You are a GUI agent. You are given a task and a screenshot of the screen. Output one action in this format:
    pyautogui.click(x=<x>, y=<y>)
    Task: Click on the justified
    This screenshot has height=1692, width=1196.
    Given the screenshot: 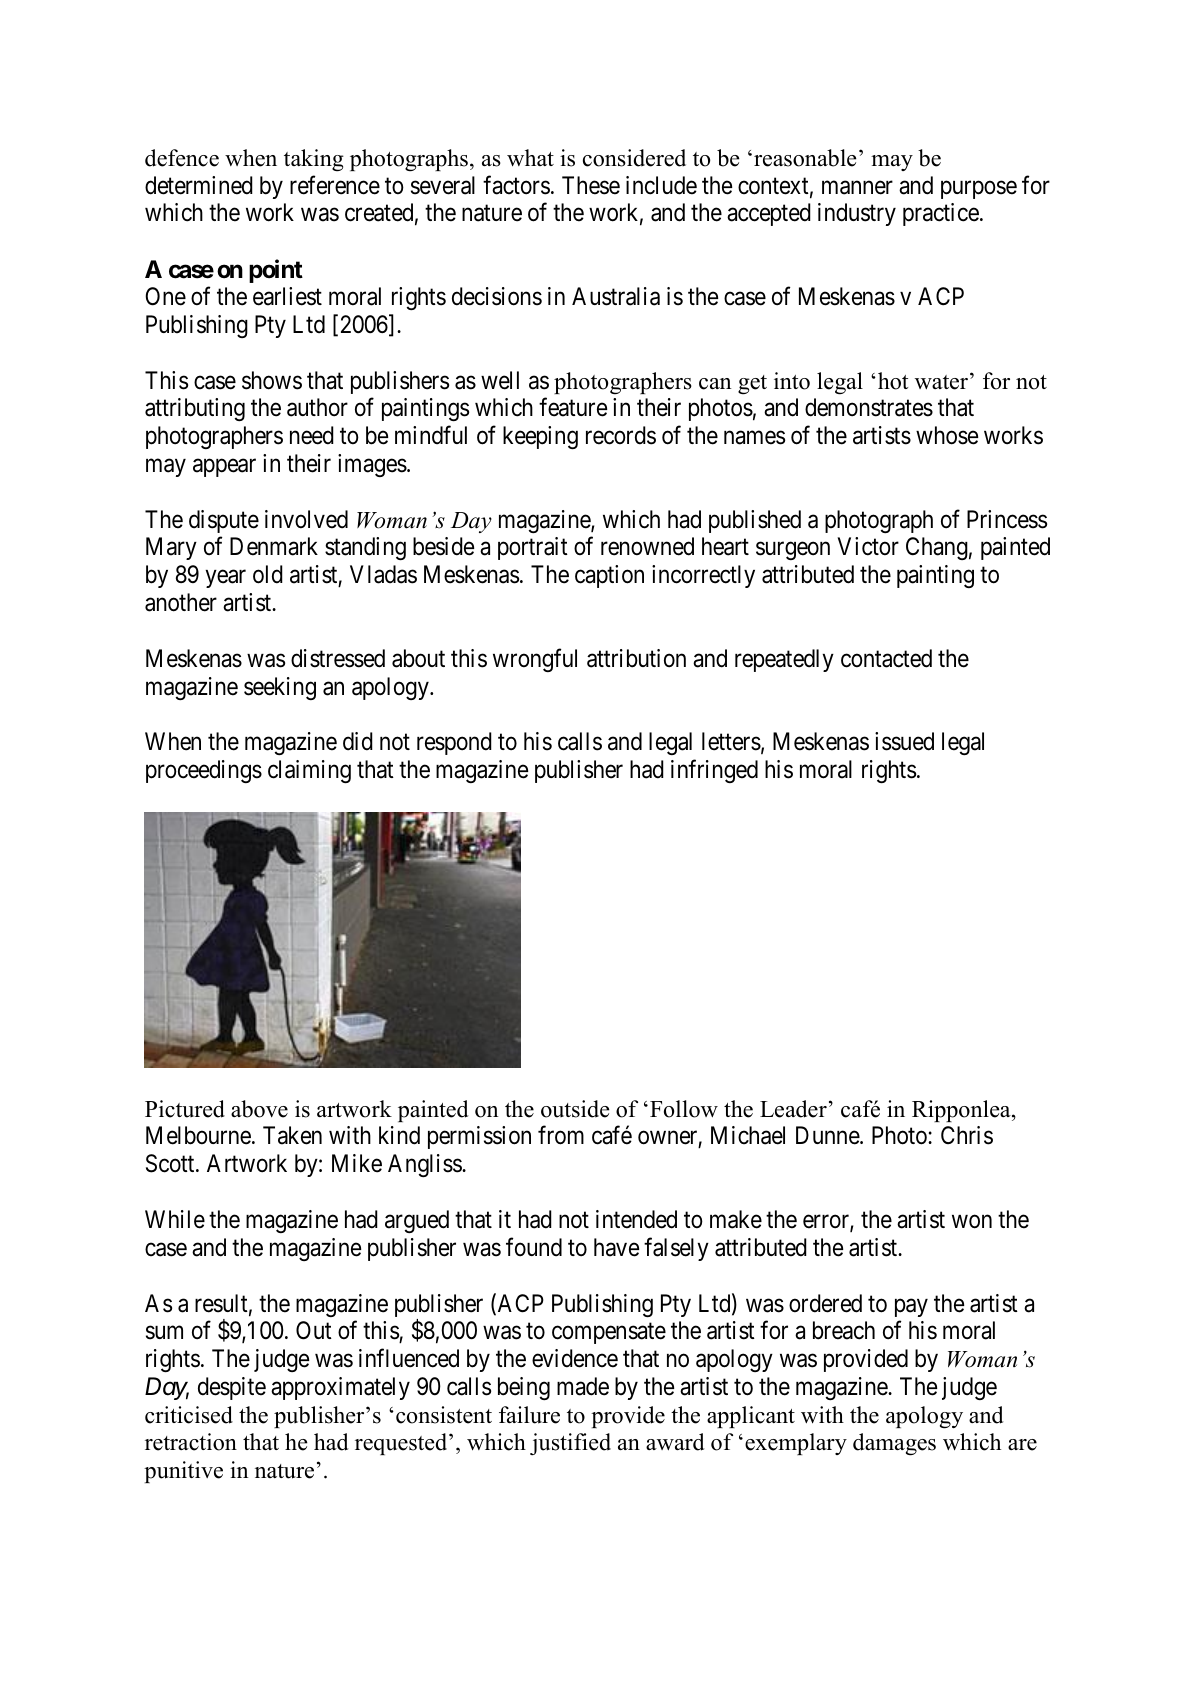 What is the action you would take?
    pyautogui.click(x=570, y=1444)
